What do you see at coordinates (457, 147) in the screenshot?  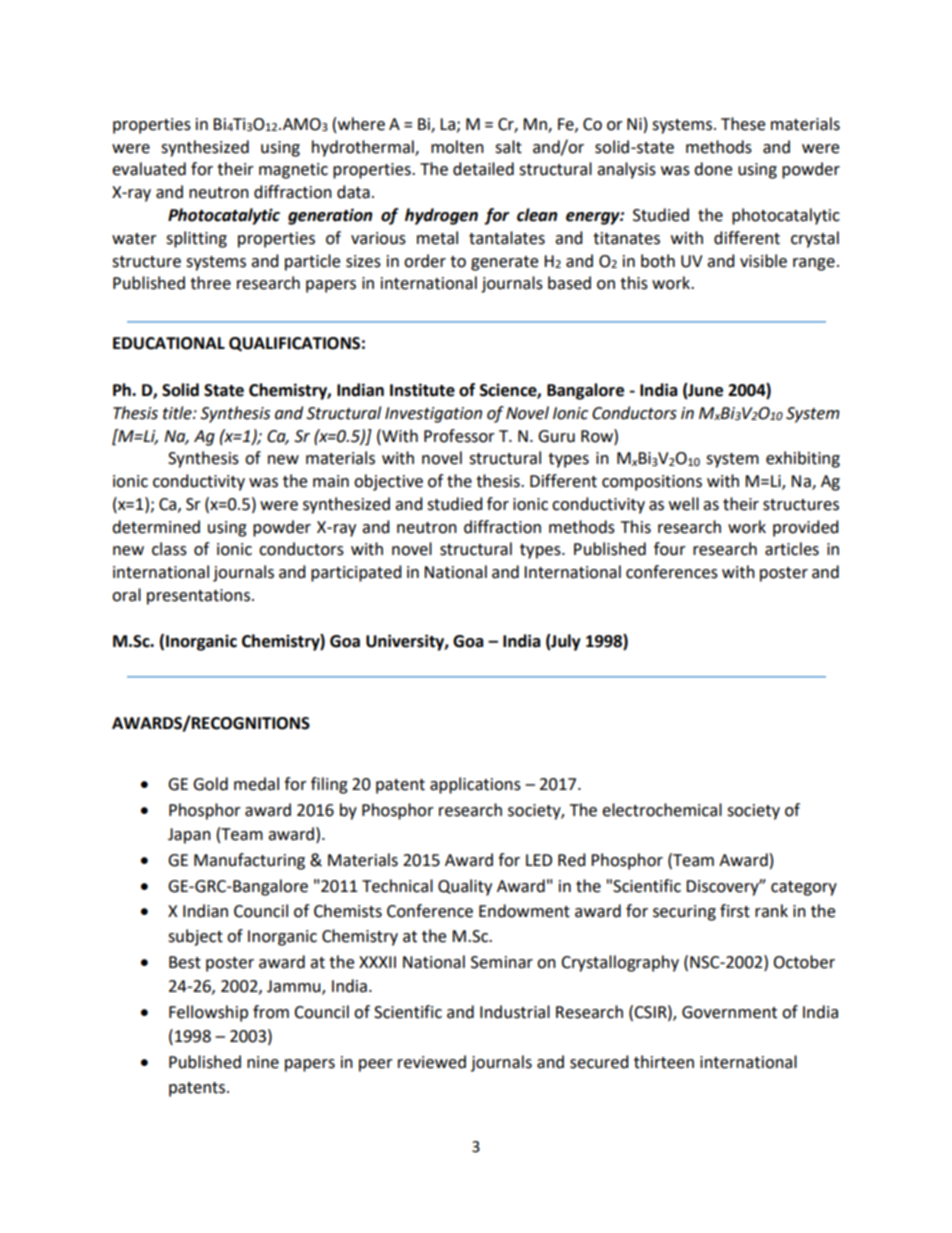 I see `molten` at bounding box center [457, 147].
